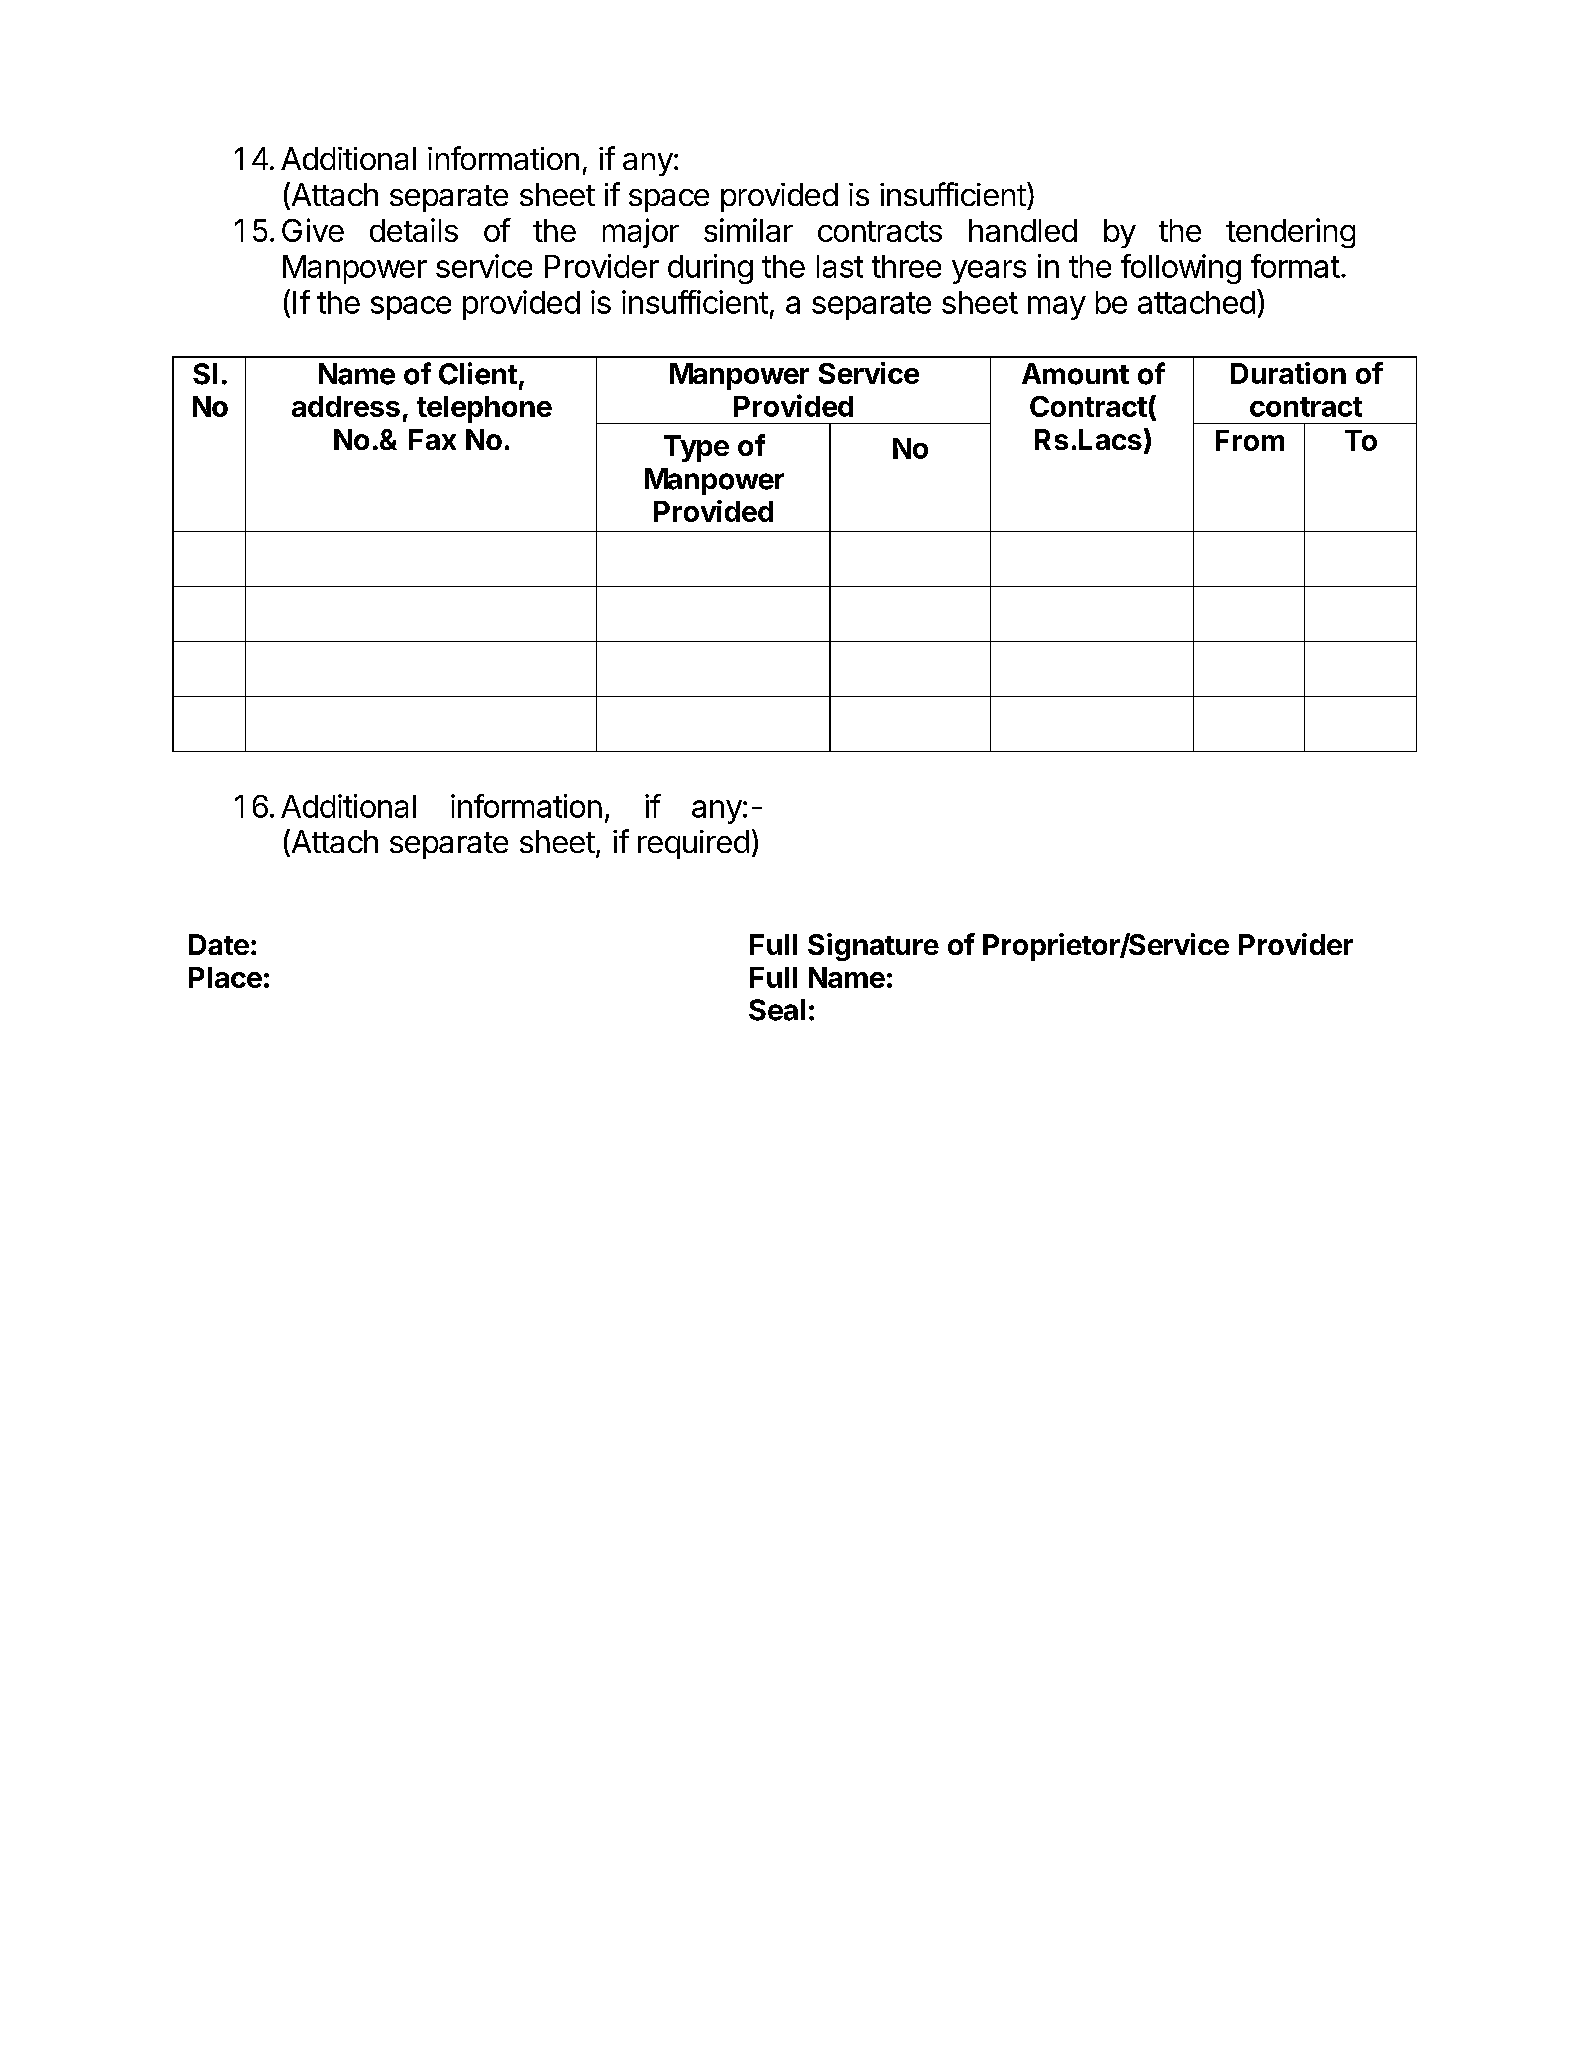 The image size is (1589, 2056). I want to click on Type, so click(696, 448).
